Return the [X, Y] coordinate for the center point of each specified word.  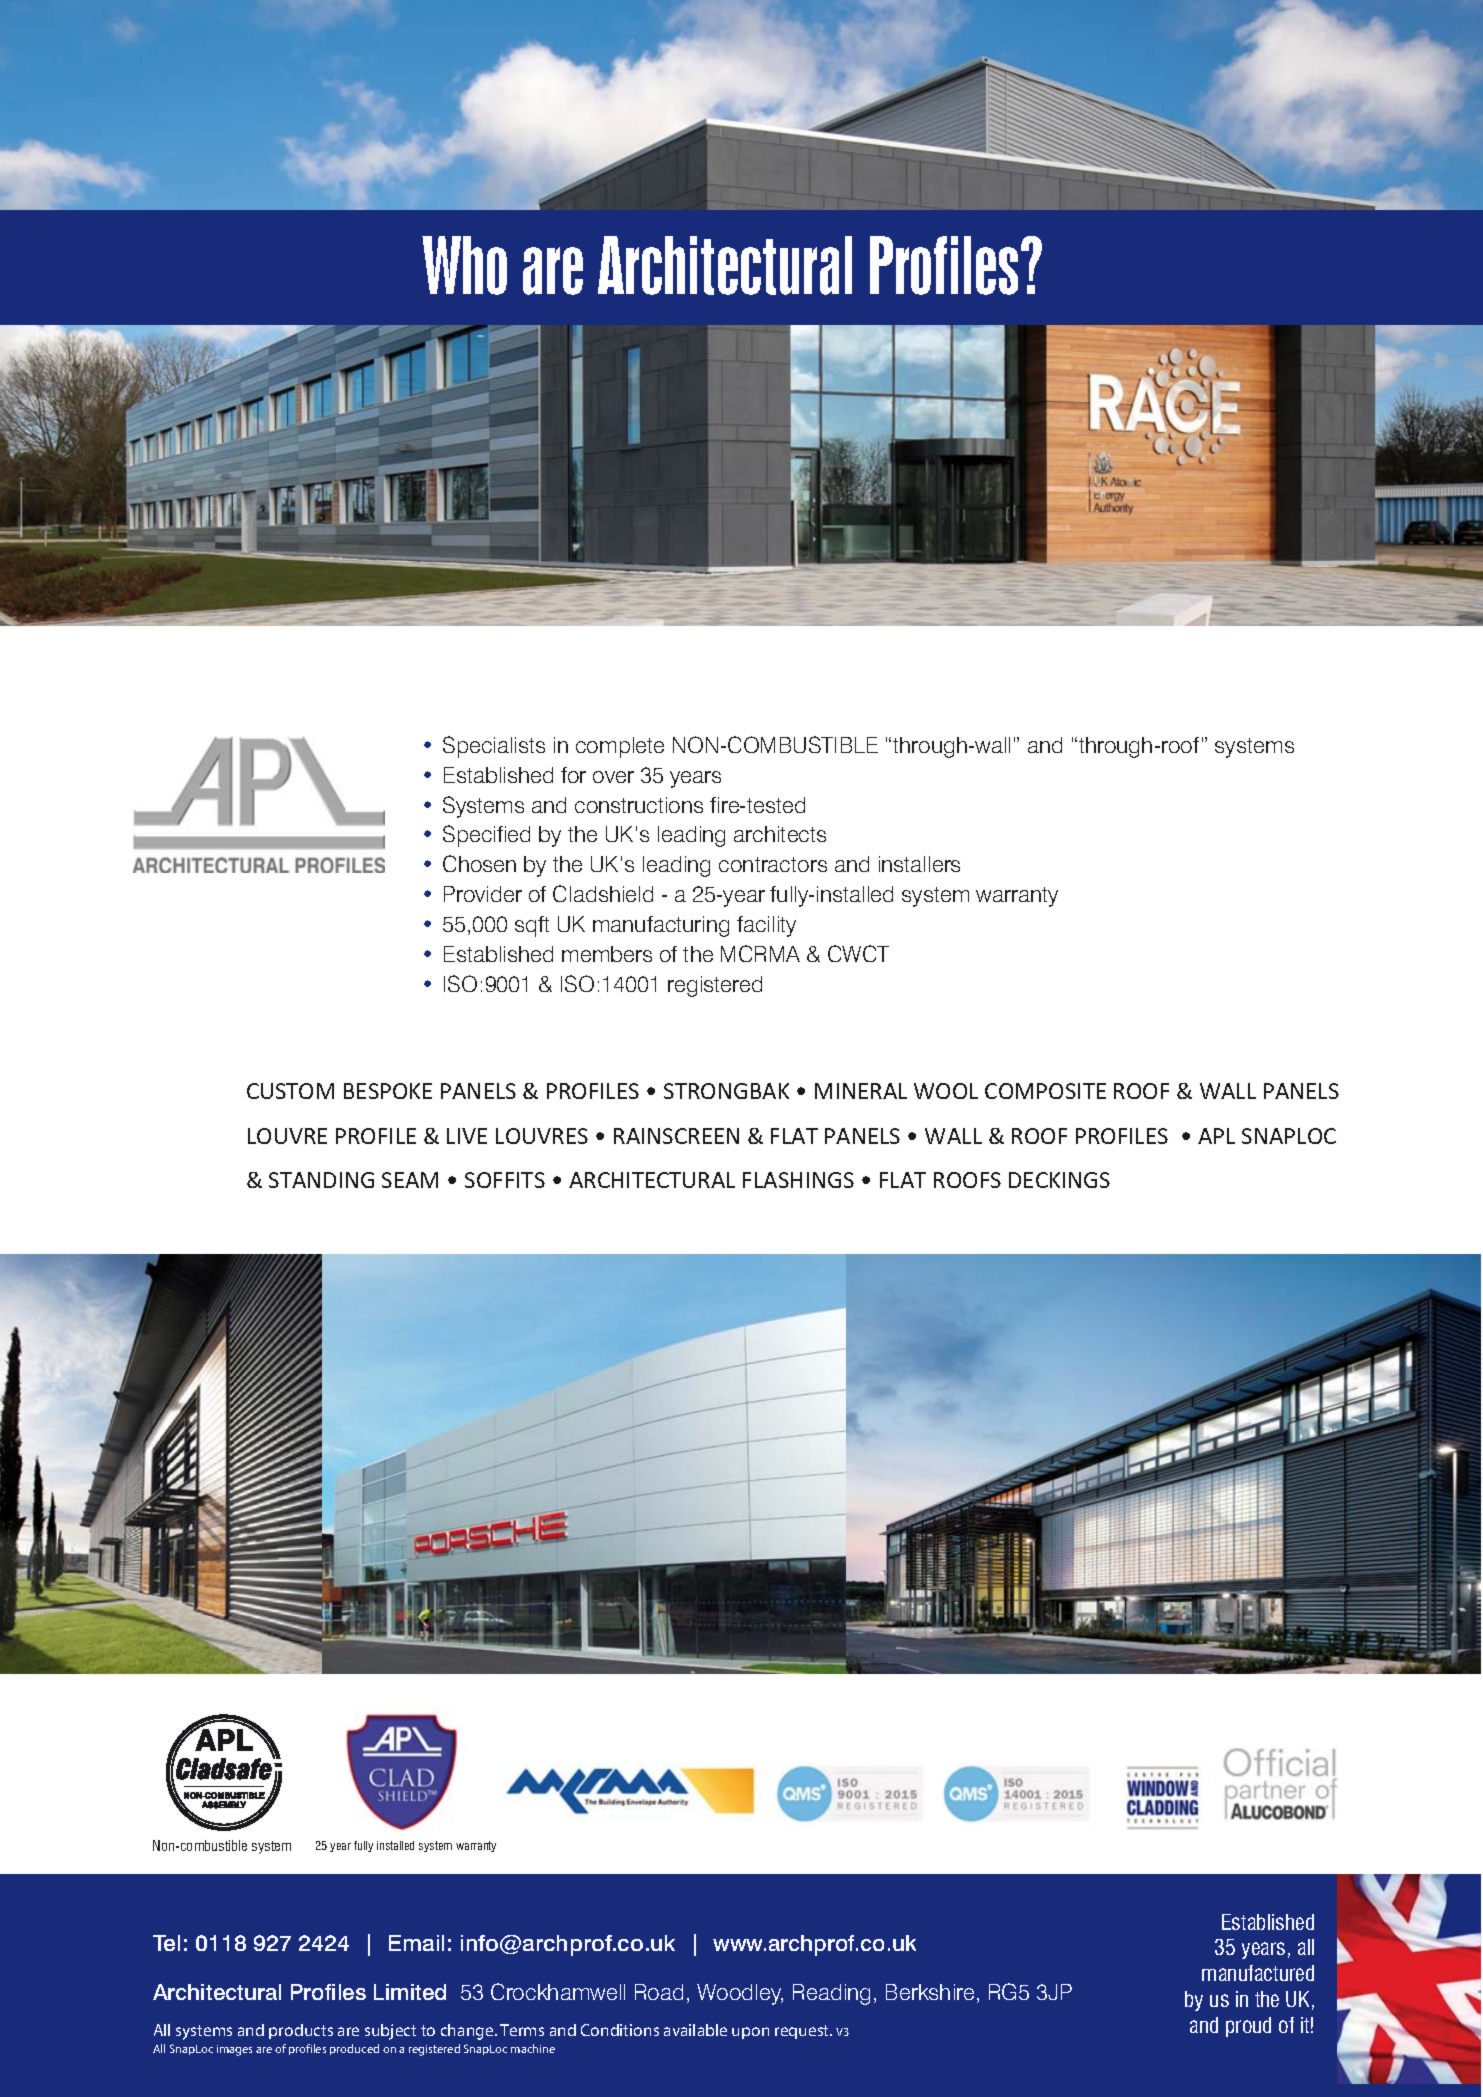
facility [766, 926]
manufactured [1258, 1973]
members [607, 954]
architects [780, 834]
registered [715, 986]
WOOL [946, 1091]
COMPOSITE [1045, 1091]
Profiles [328, 1992]
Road [659, 1992]
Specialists [494, 747]
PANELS [1301, 1091]
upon [750, 2033]
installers [919, 864]
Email [416, 1943]
